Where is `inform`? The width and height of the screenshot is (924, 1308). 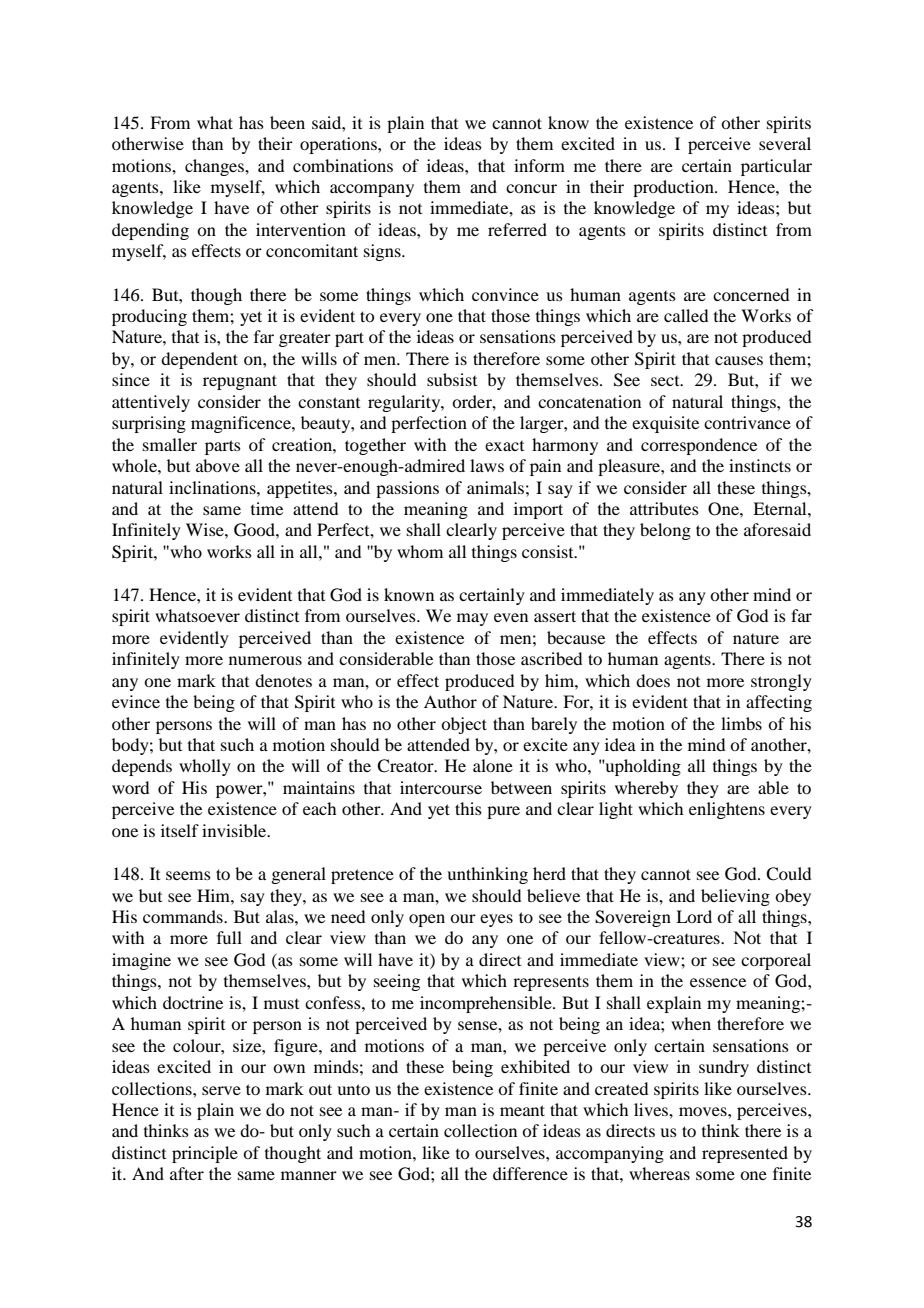
inform is located at coordinates (539, 165).
